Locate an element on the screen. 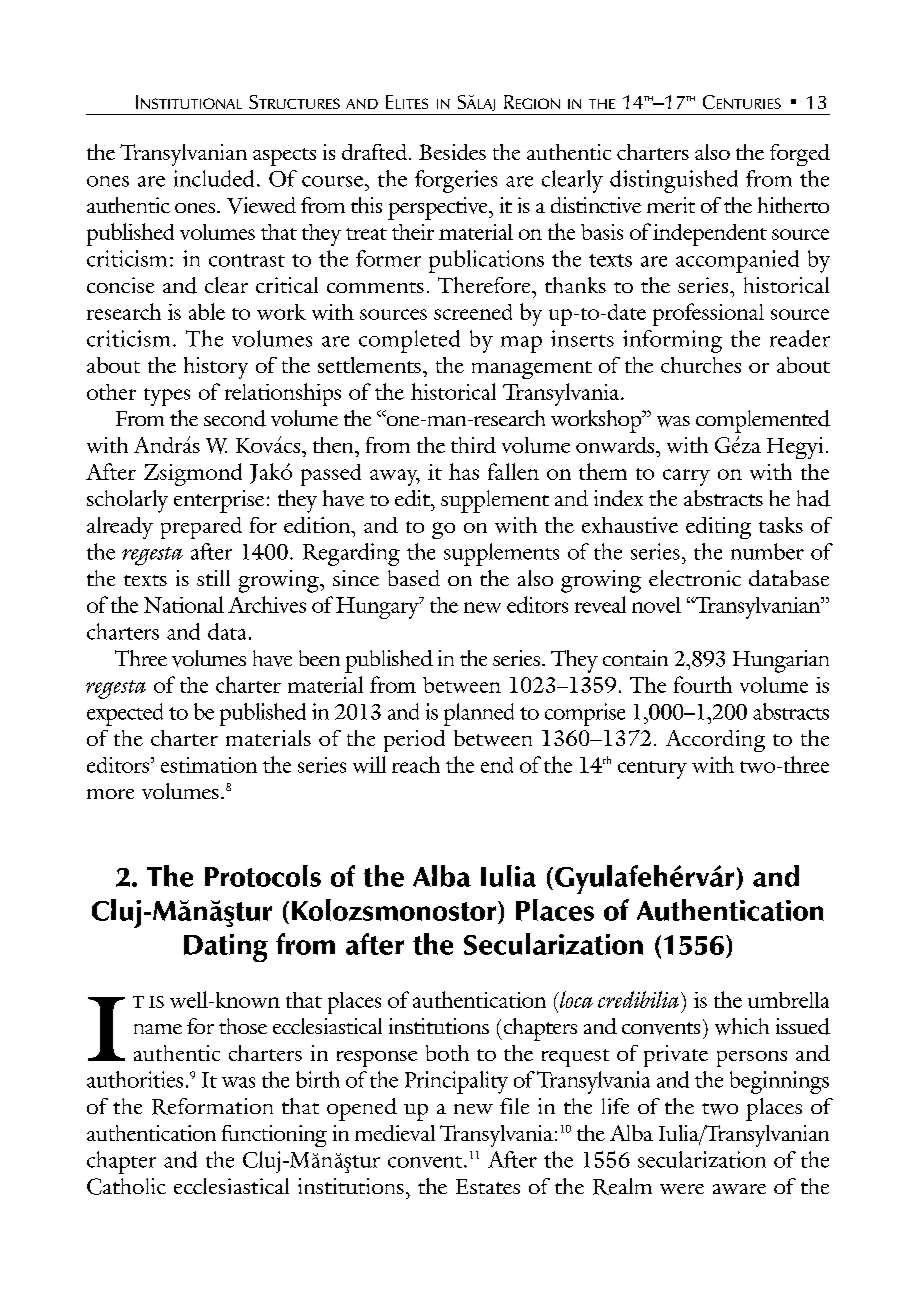 The image size is (916, 1316). forgeries is located at coordinates (456, 181).
